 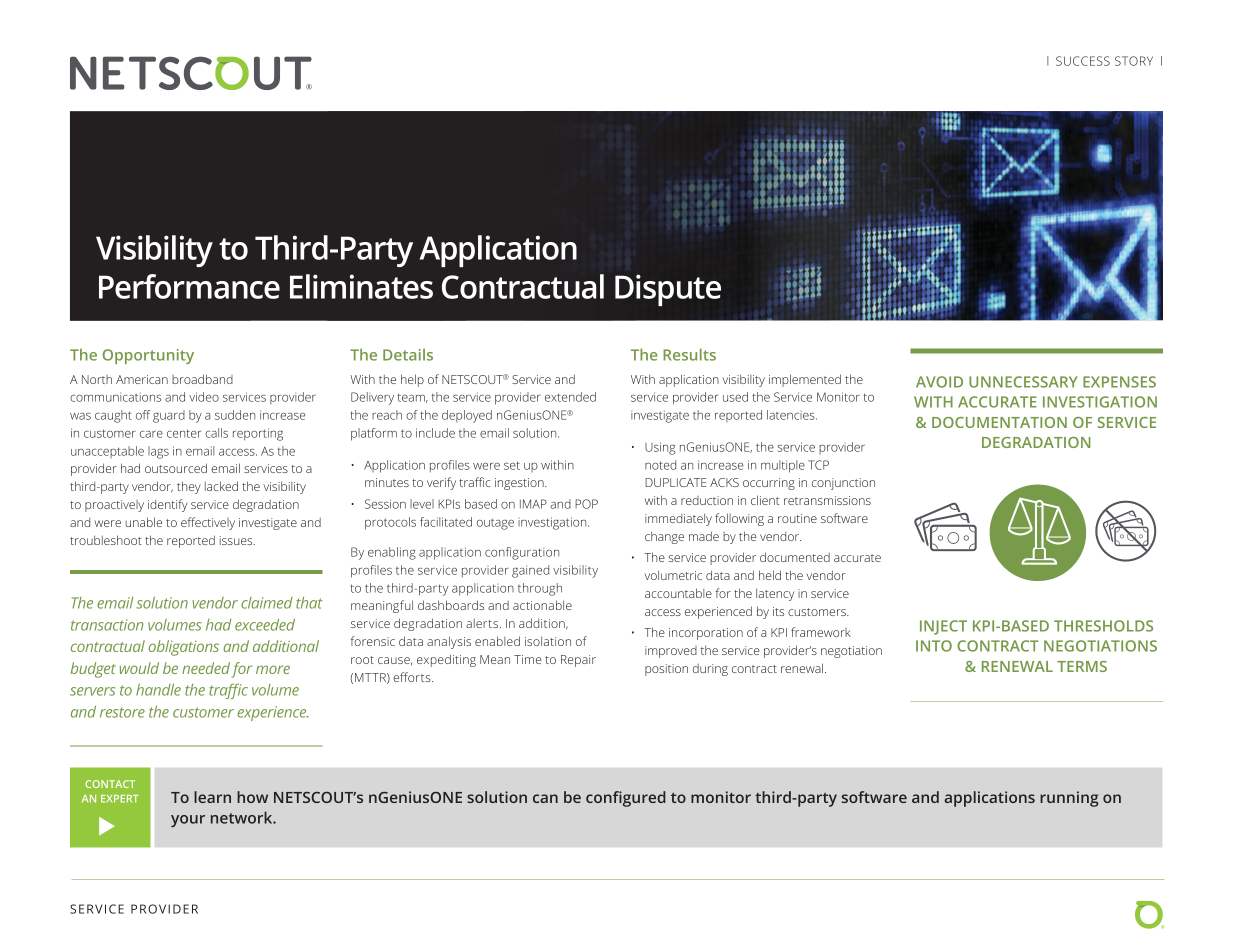 What do you see at coordinates (1134, 61) in the screenshot?
I see `STORY` at bounding box center [1134, 61].
